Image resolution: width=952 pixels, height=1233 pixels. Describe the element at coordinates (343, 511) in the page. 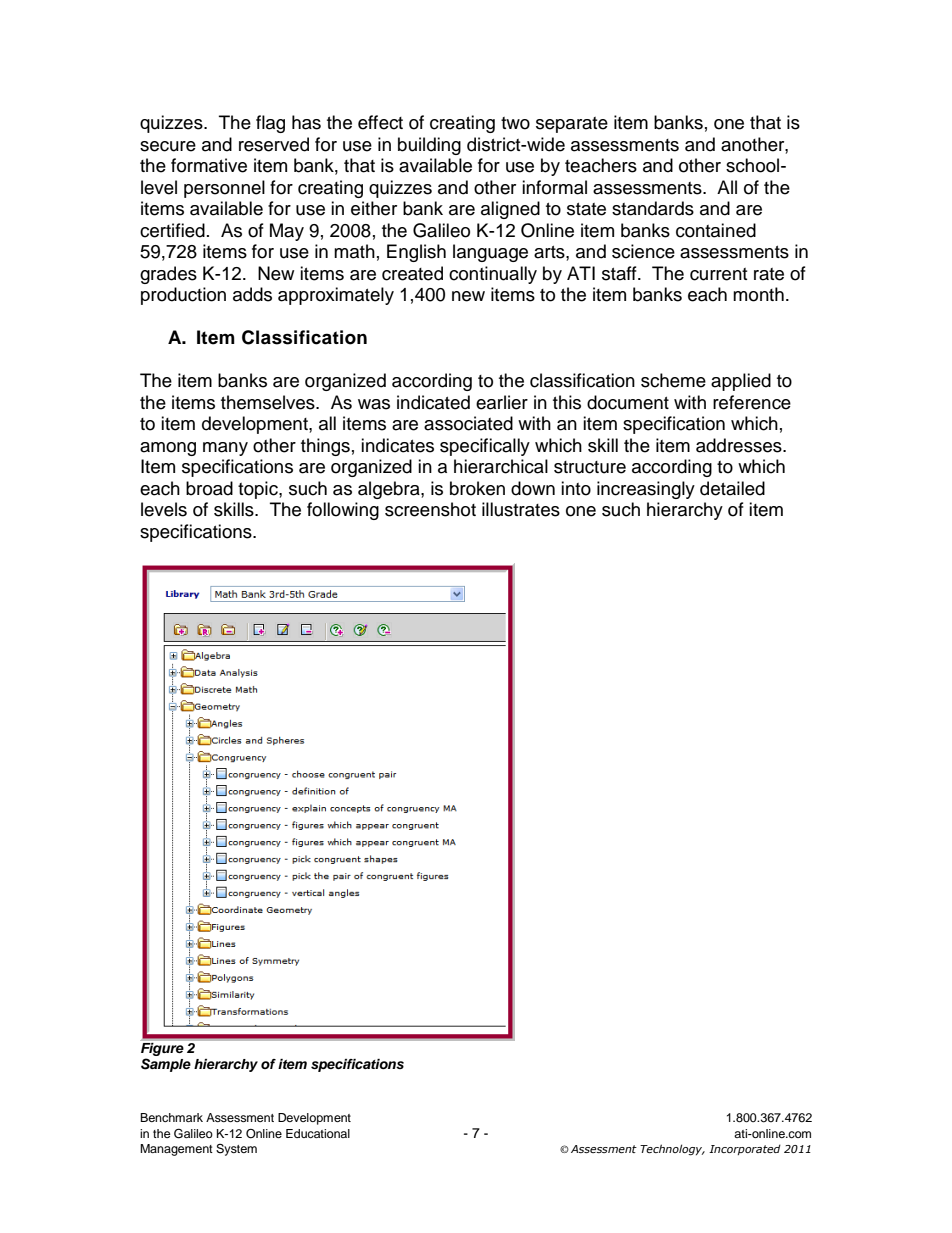

I see `following` at that location.
